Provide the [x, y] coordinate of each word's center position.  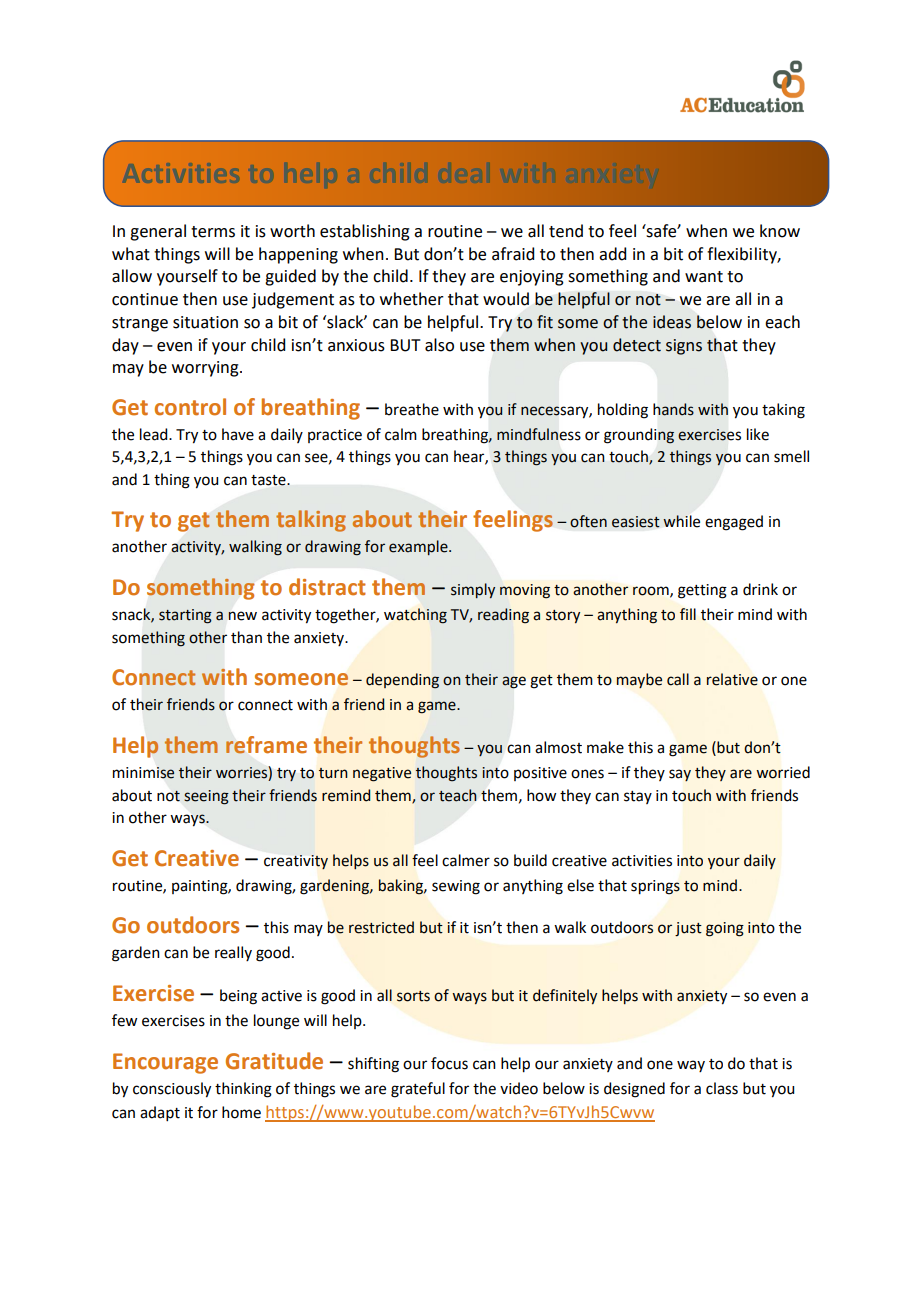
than [246, 637]
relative [732, 679]
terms [213, 232]
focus [449, 1063]
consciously [172, 1090]
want [704, 277]
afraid [513, 254]
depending [402, 681]
